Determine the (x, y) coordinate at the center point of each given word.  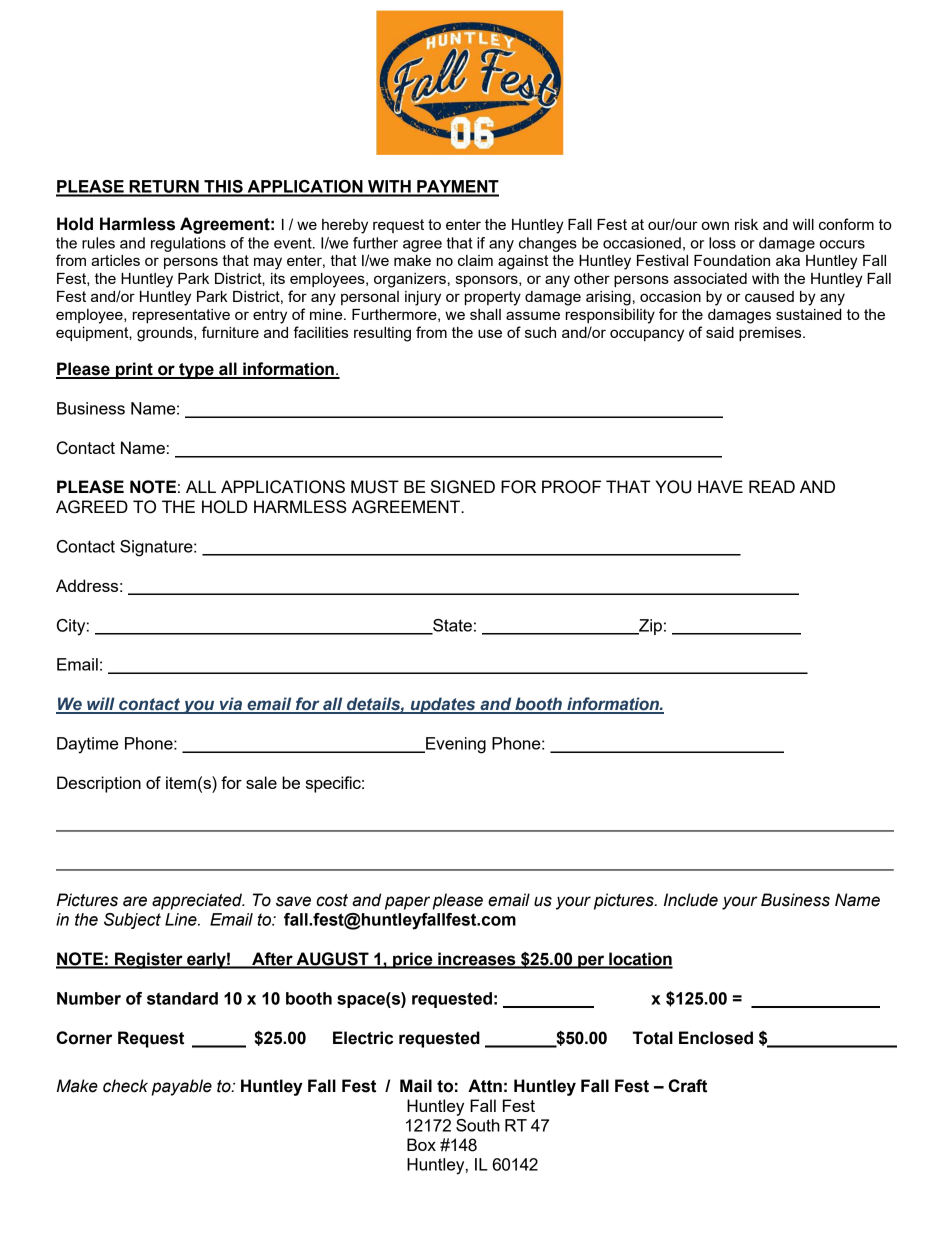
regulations (188, 244)
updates (443, 705)
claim (475, 260)
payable (182, 1087)
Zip (649, 627)
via (231, 705)
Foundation (732, 260)
